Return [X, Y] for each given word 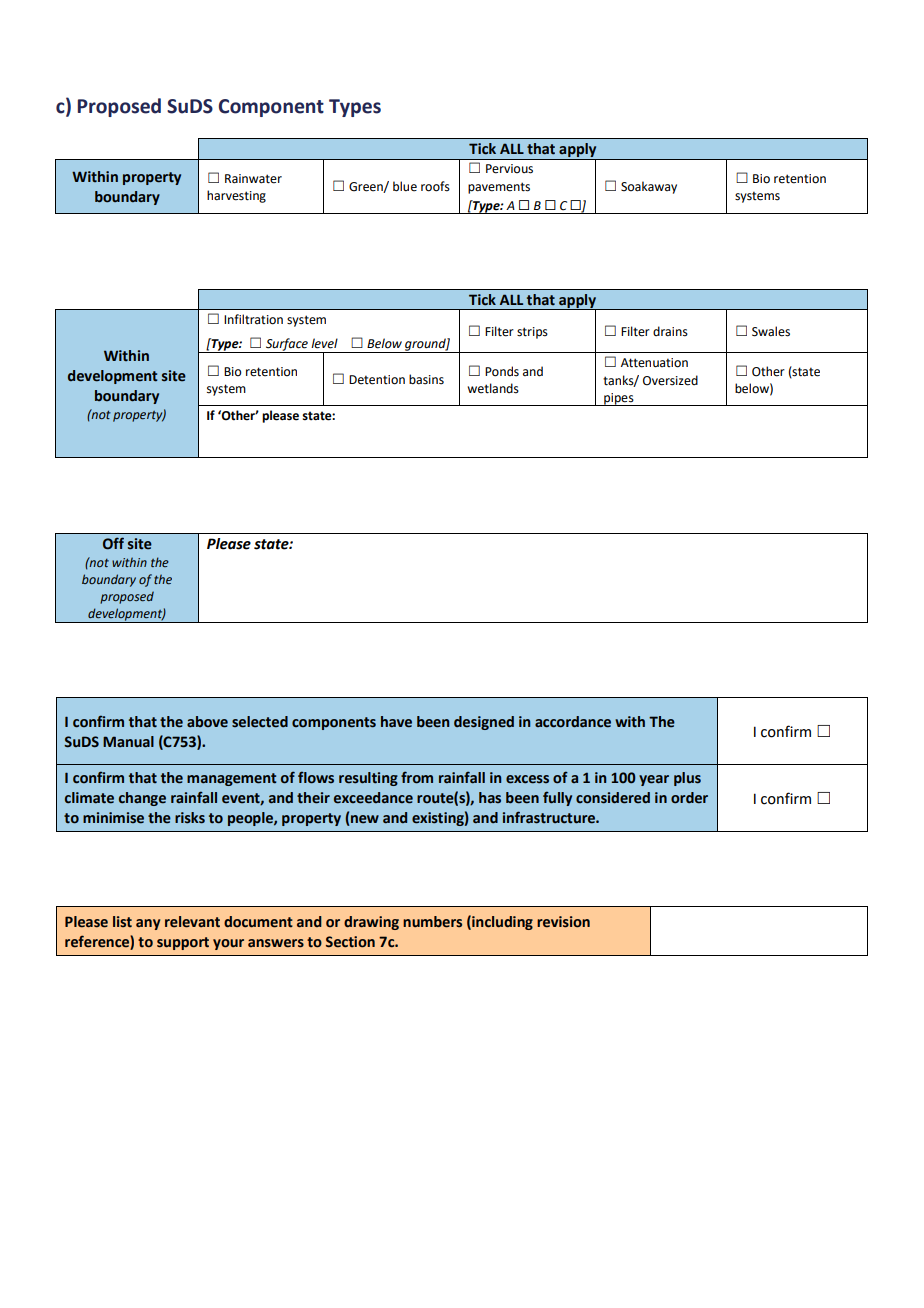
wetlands [493, 388]
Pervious [509, 169]
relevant [192, 922]
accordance [573, 722]
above [207, 722]
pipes [619, 399]
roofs [435, 186]
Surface [287, 345]
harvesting [236, 196]
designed [484, 723]
